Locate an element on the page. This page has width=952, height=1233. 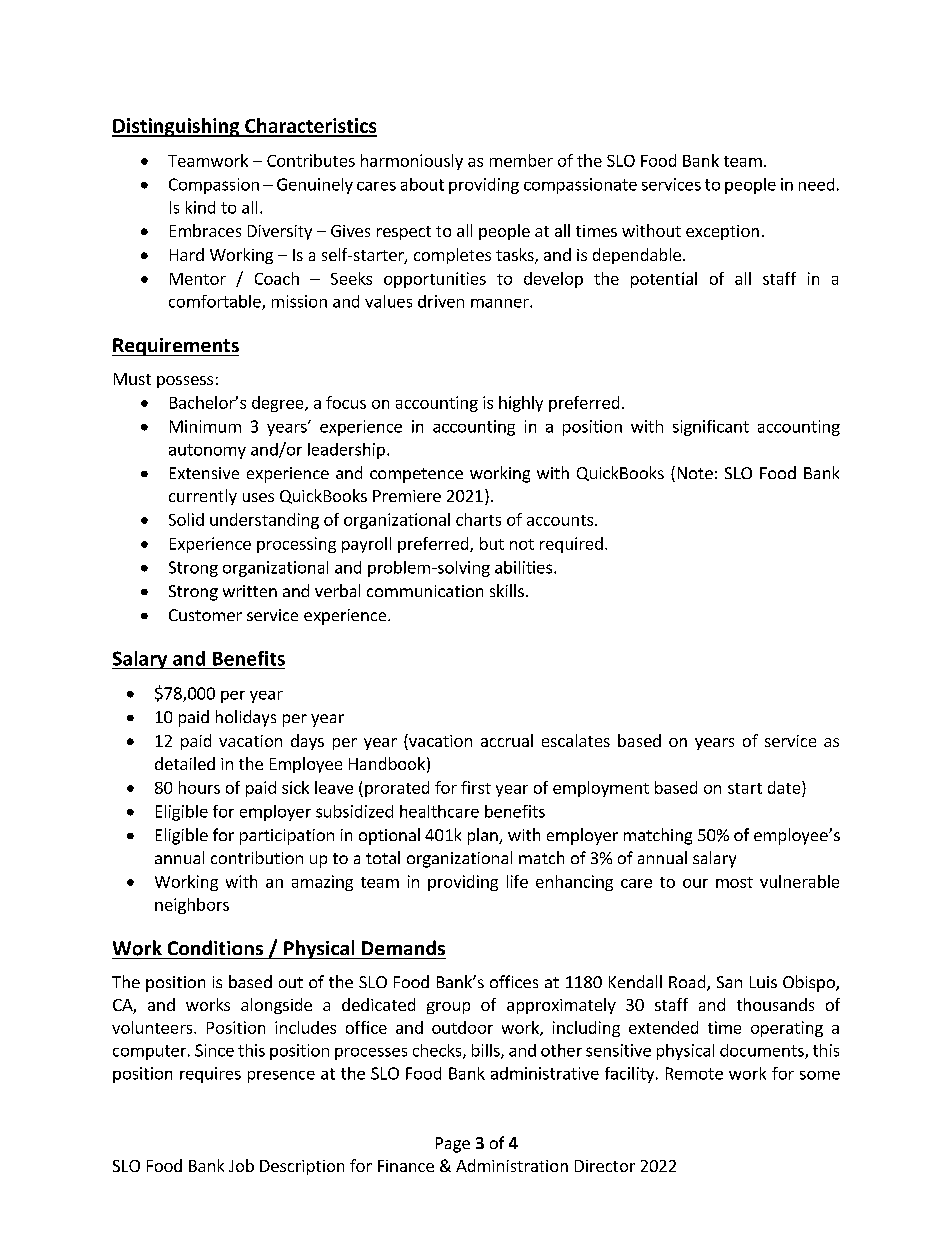
hours is located at coordinates (199, 787).
